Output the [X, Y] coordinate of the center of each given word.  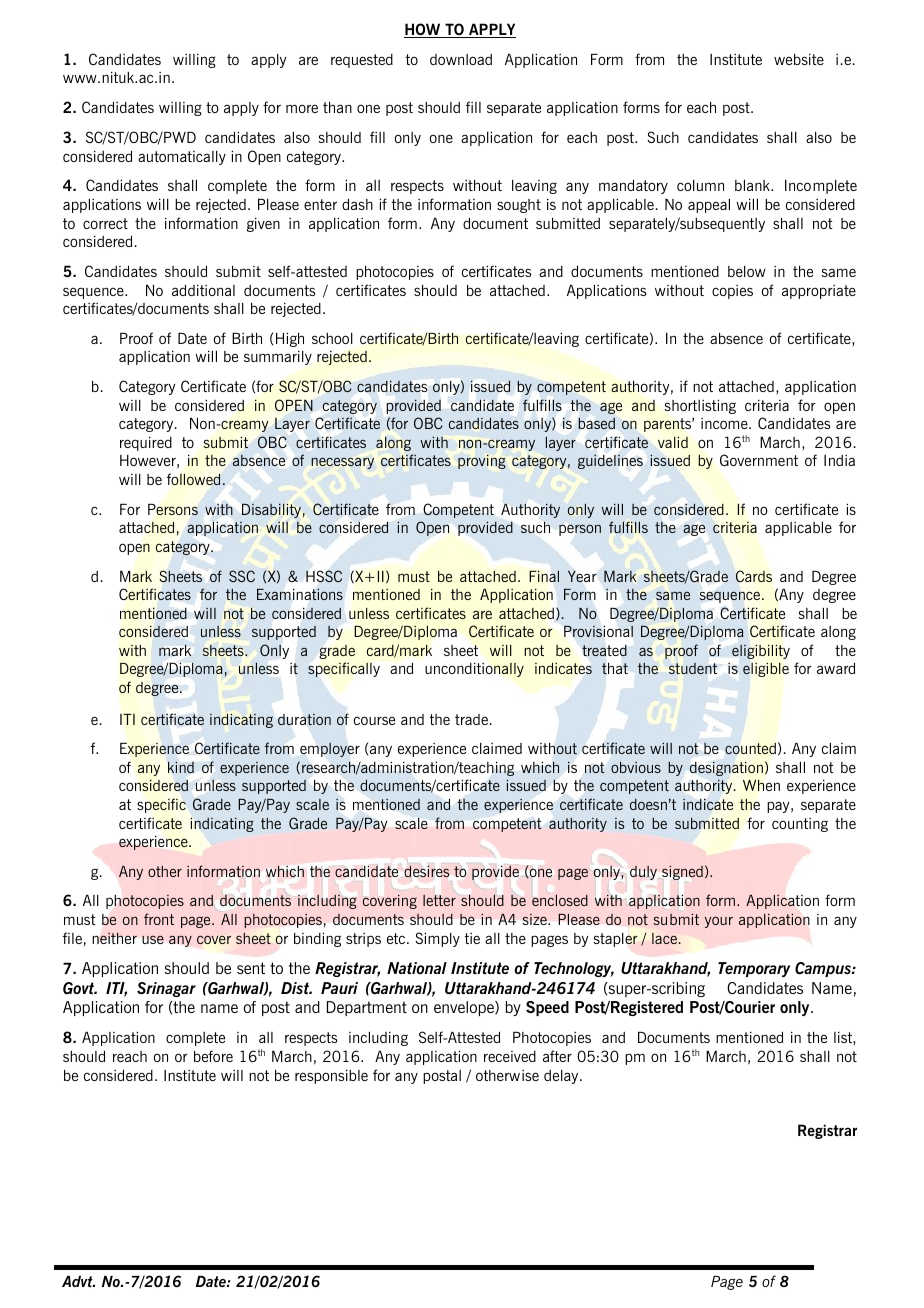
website [799, 59]
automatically [182, 158]
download [461, 59]
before [213, 1056]
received [510, 1056]
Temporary [754, 969]
